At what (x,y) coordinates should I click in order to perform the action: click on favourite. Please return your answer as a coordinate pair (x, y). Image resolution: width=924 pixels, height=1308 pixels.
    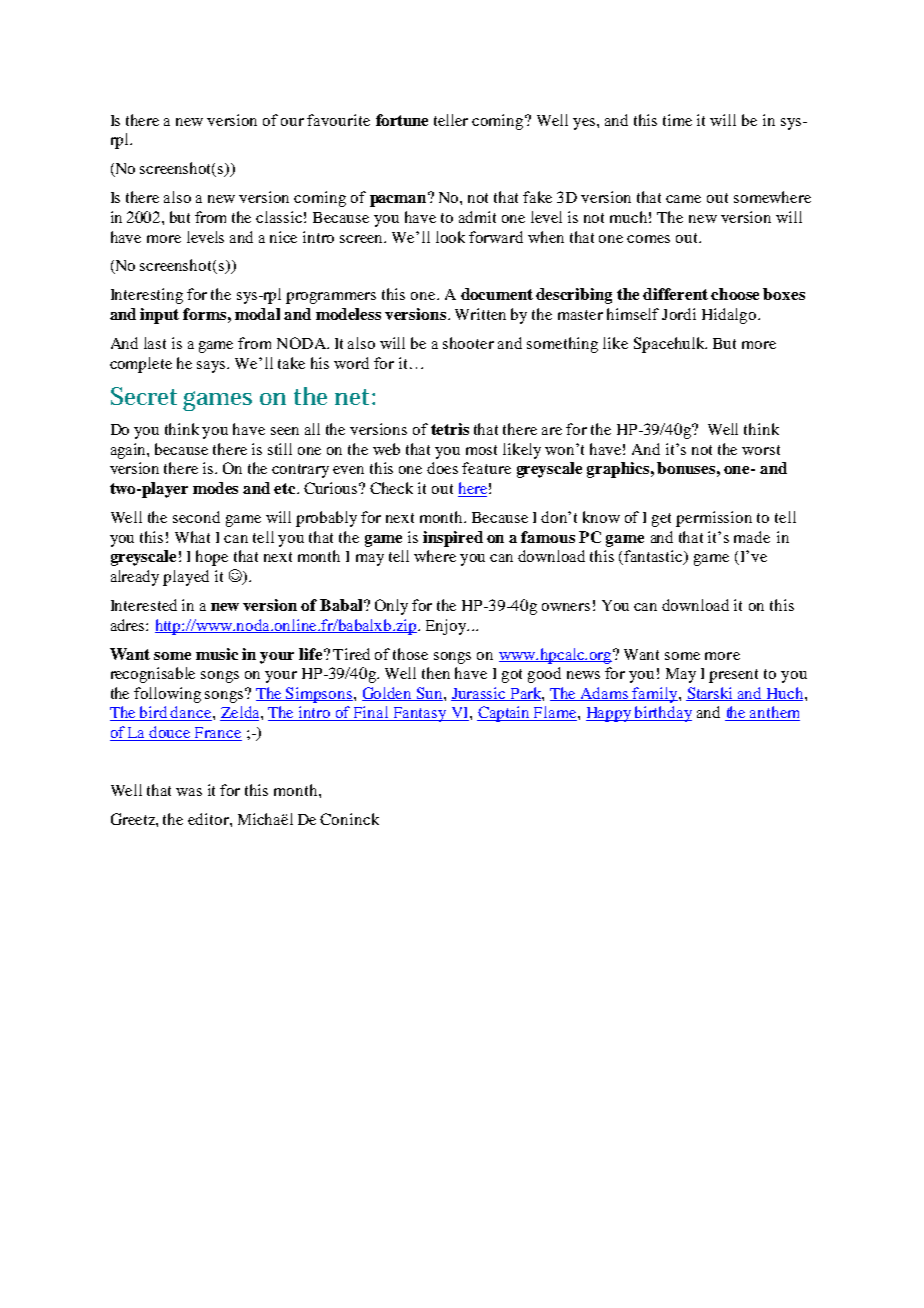
    Looking at the image, I should click on (338, 120).
